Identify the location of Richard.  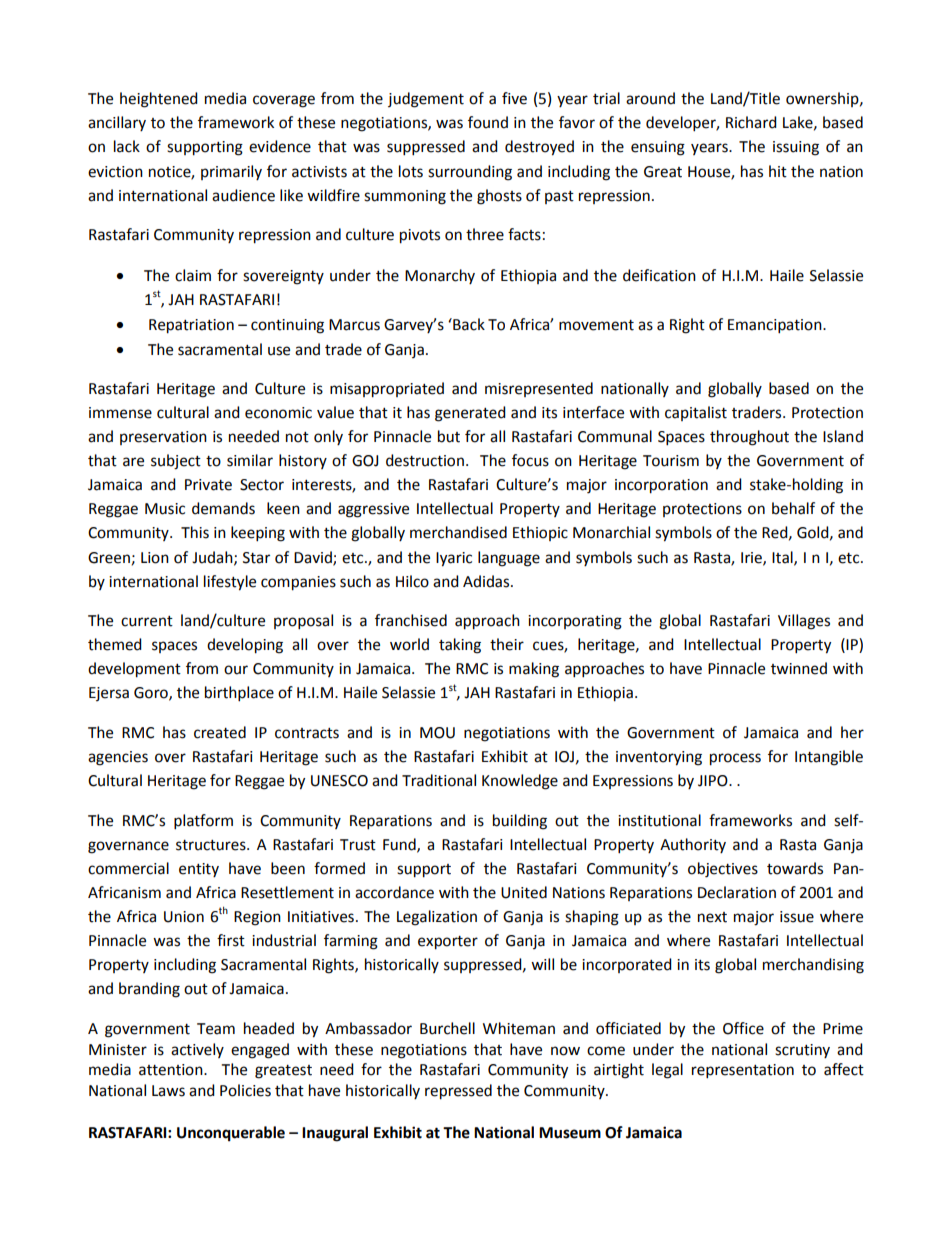
(751, 122).
